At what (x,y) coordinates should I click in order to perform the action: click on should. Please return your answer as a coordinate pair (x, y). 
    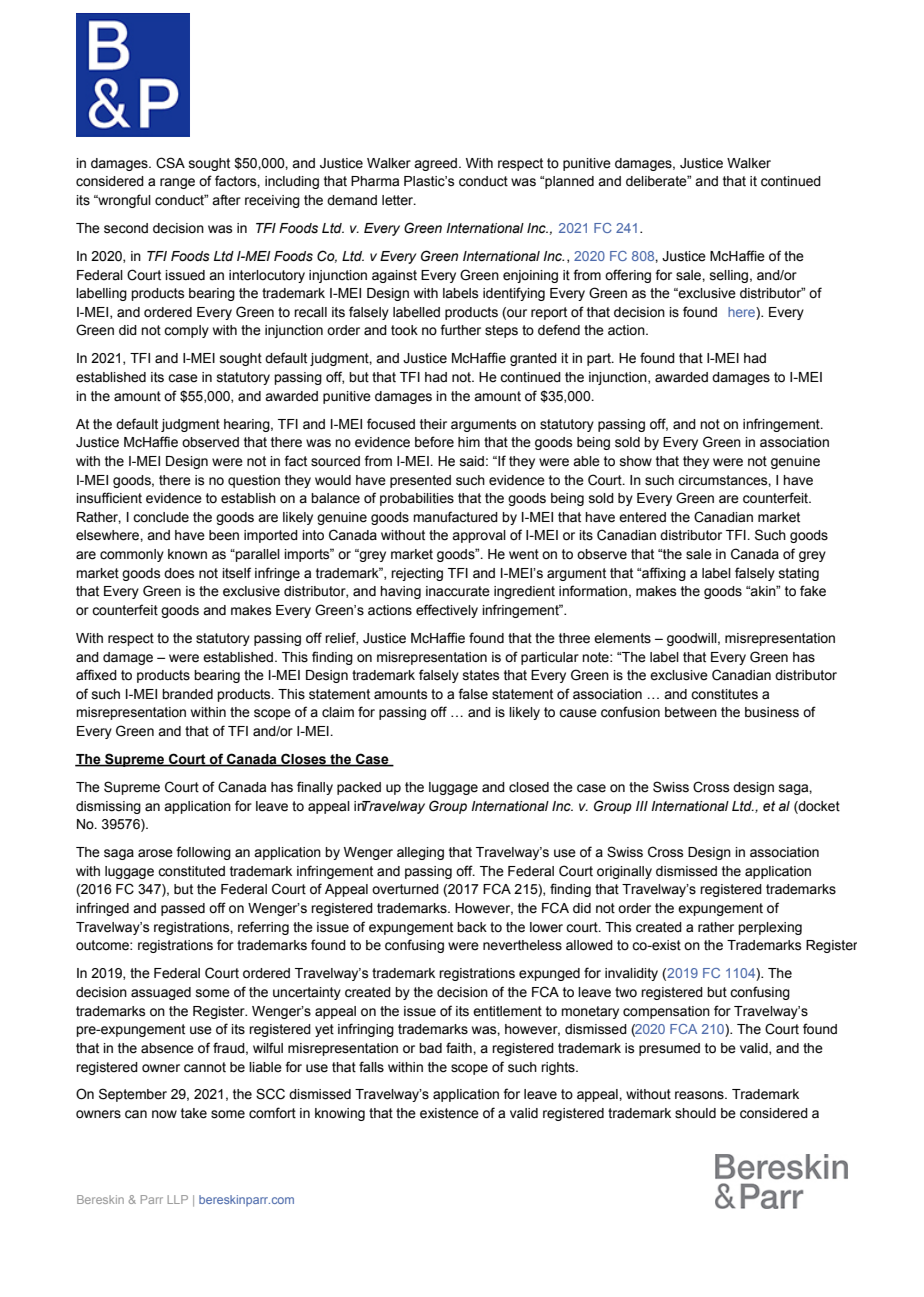
    Looking at the image, I should click on (695, 1113).
